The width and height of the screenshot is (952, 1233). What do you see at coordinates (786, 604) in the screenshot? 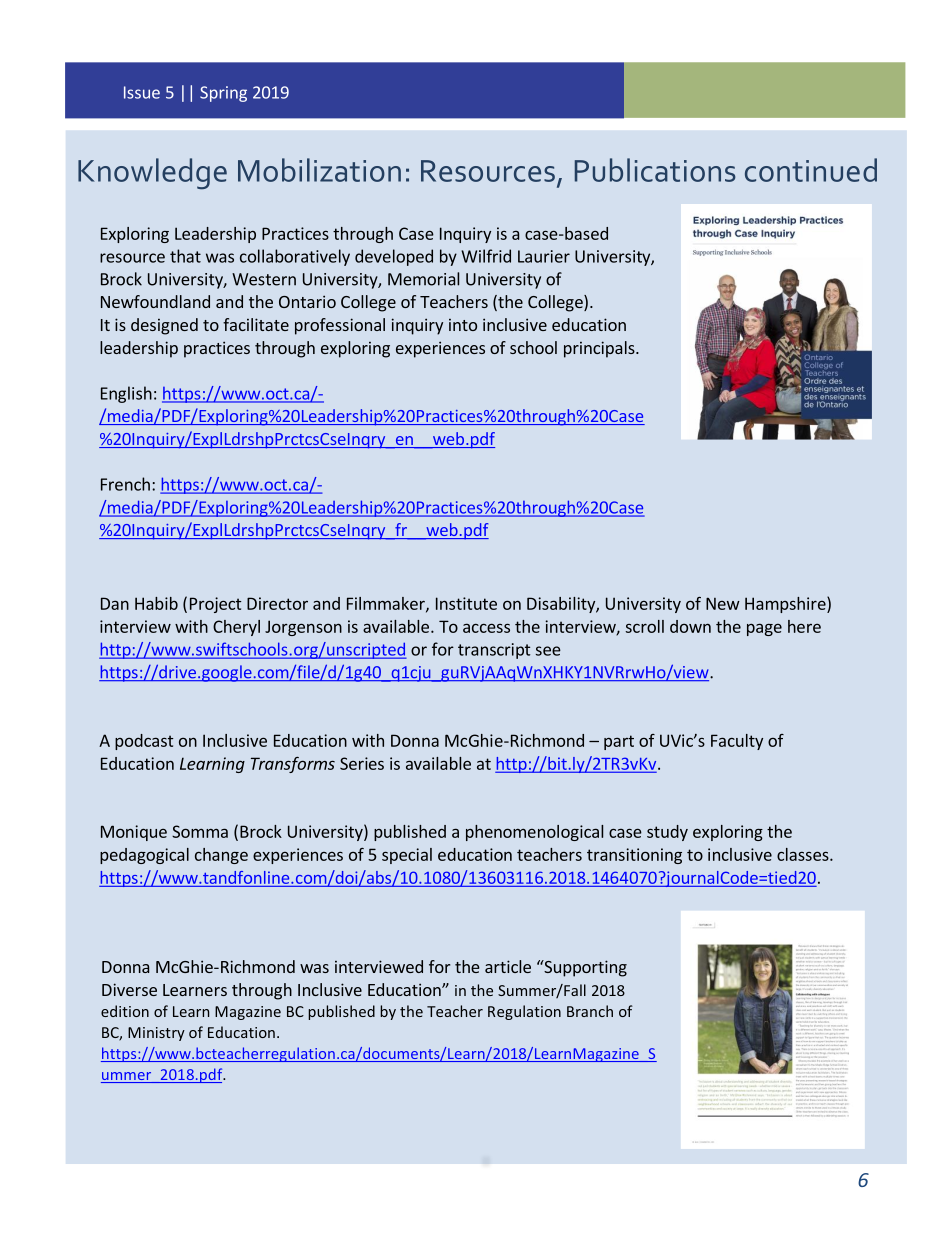
I see `Hampshire` at bounding box center [786, 604].
